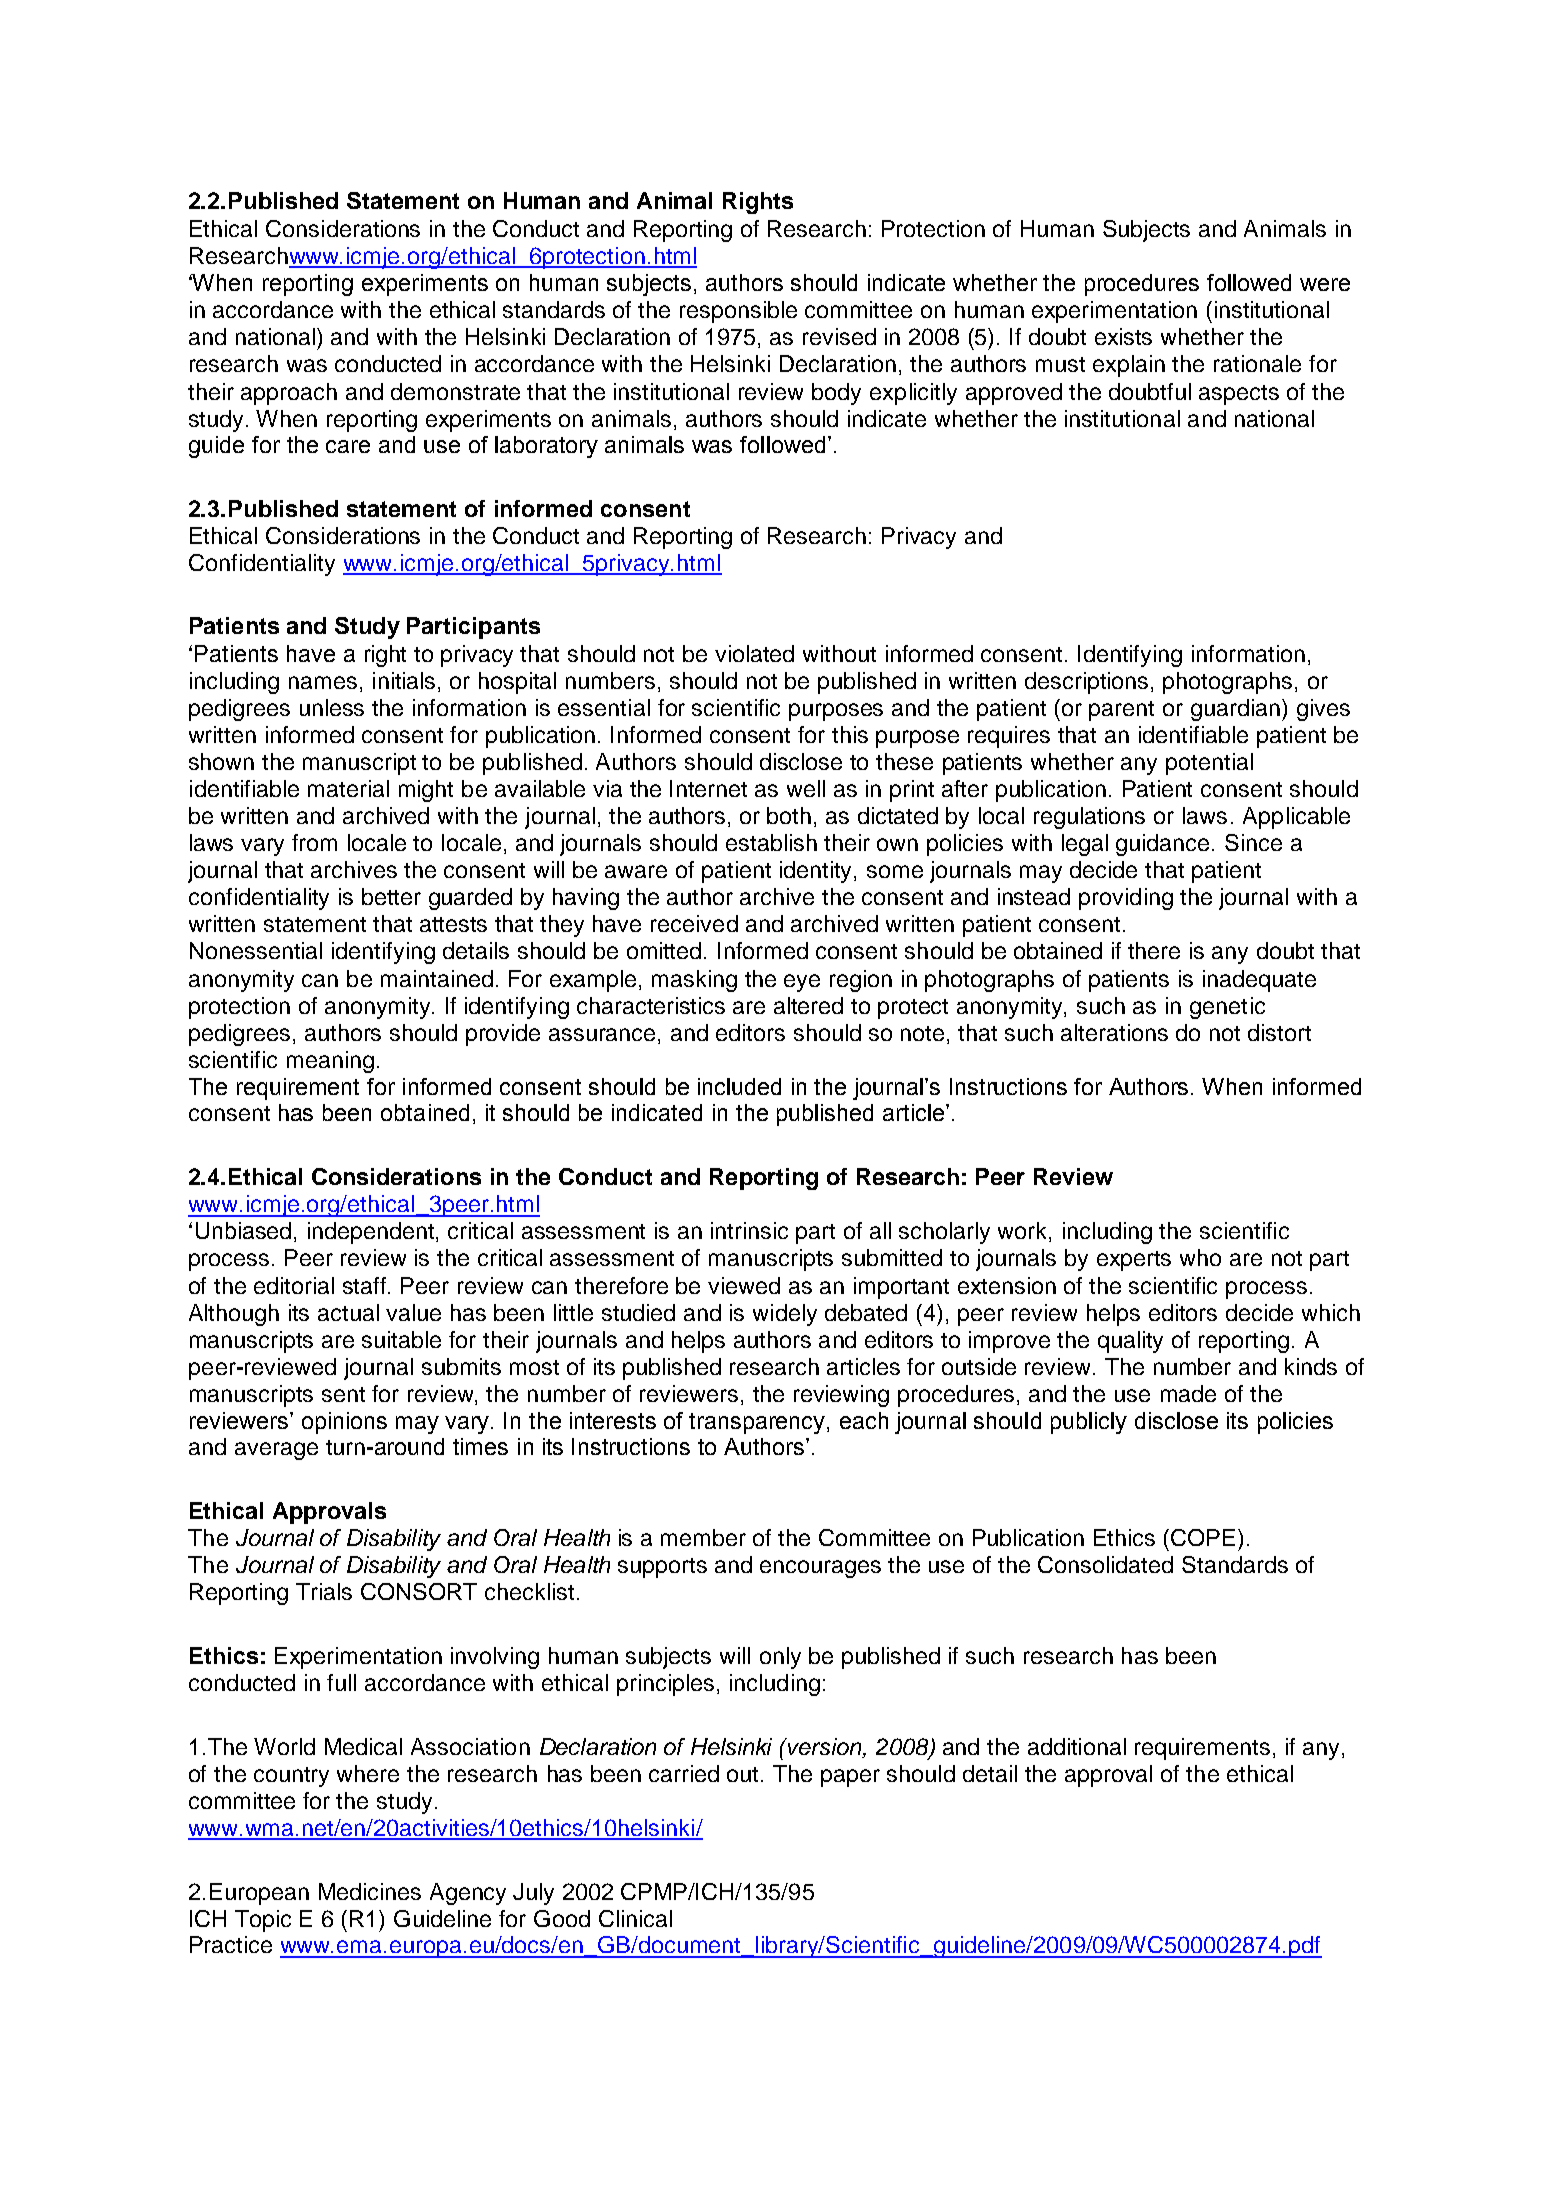 The width and height of the screenshot is (1556, 2200). I want to click on transparency, so click(758, 1423).
